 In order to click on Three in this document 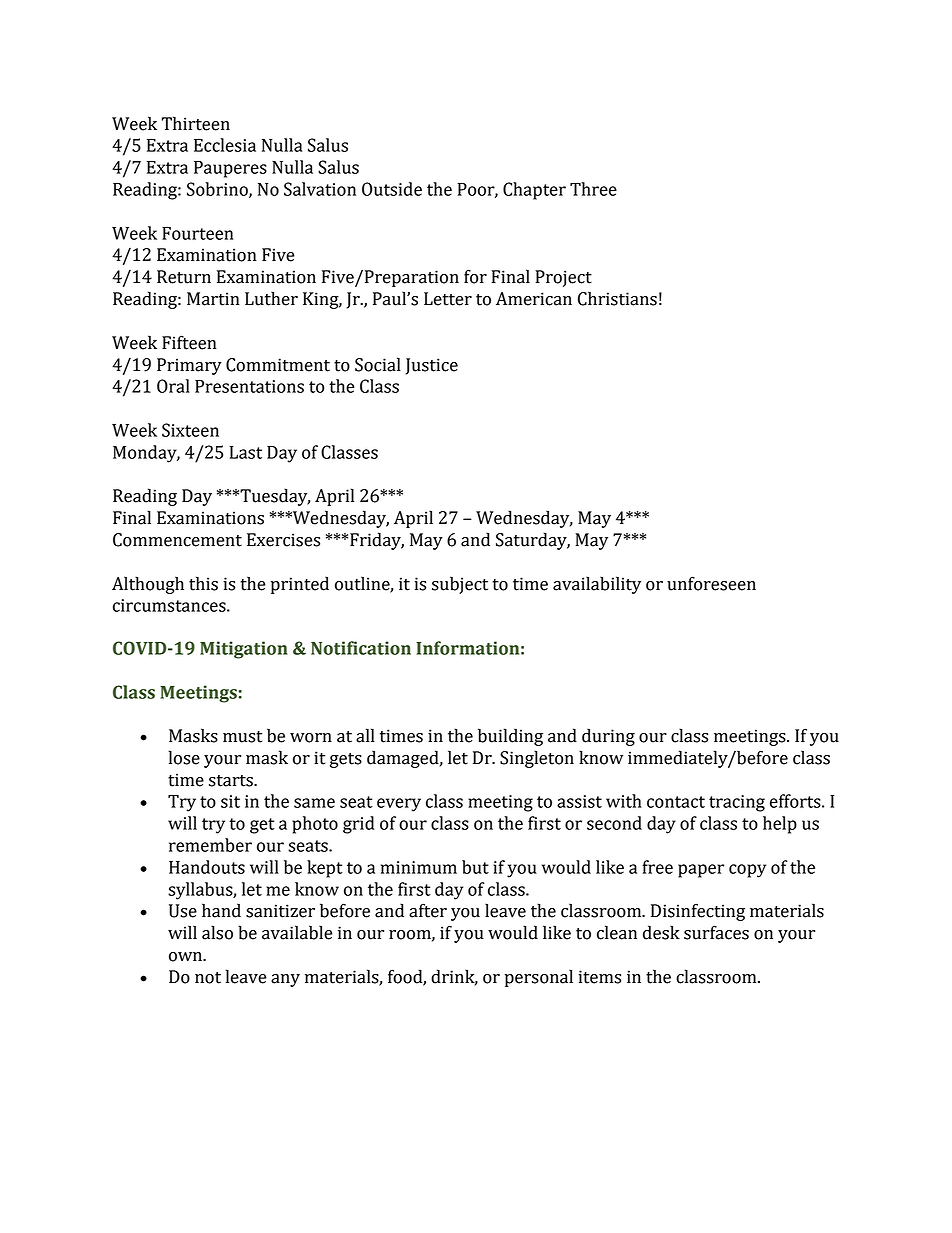, I will do `click(593, 189)`.
